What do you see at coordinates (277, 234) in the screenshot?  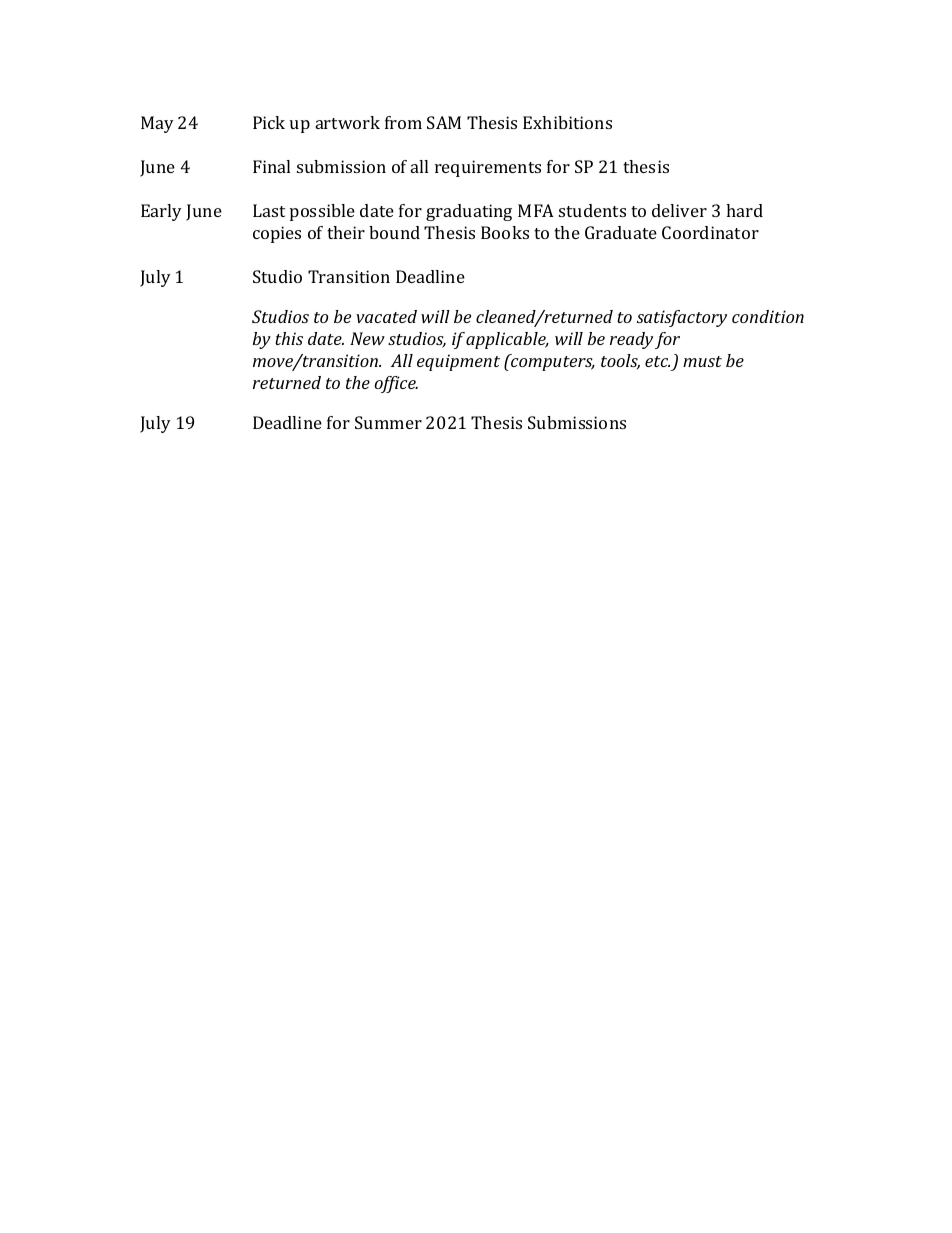 I see `copies` at bounding box center [277, 234].
